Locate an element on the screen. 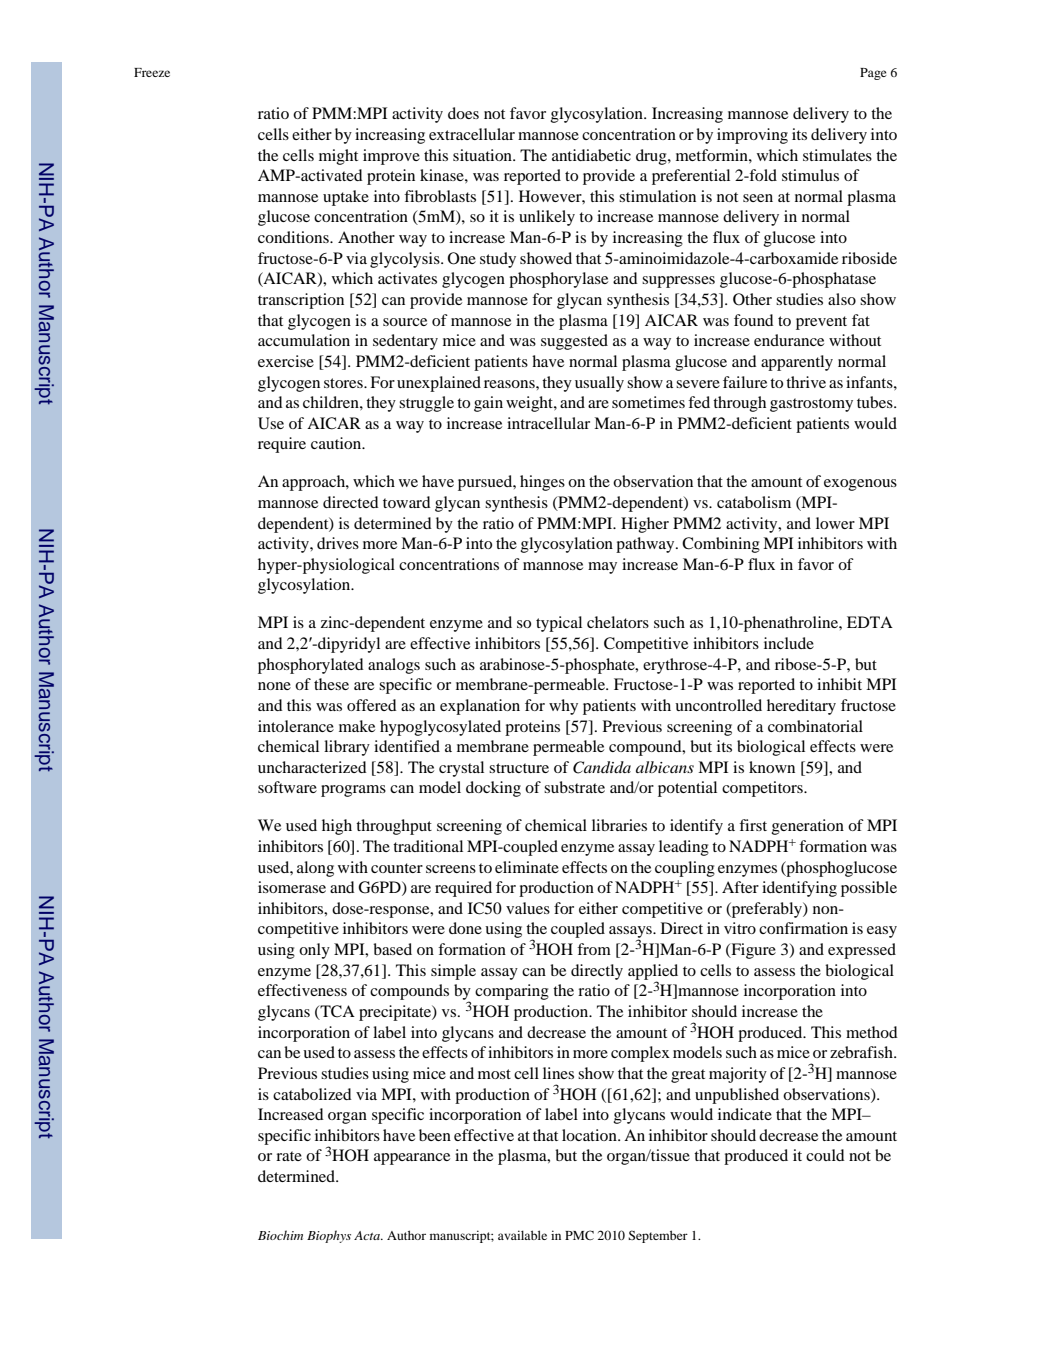  Freeze is located at coordinates (152, 72).
